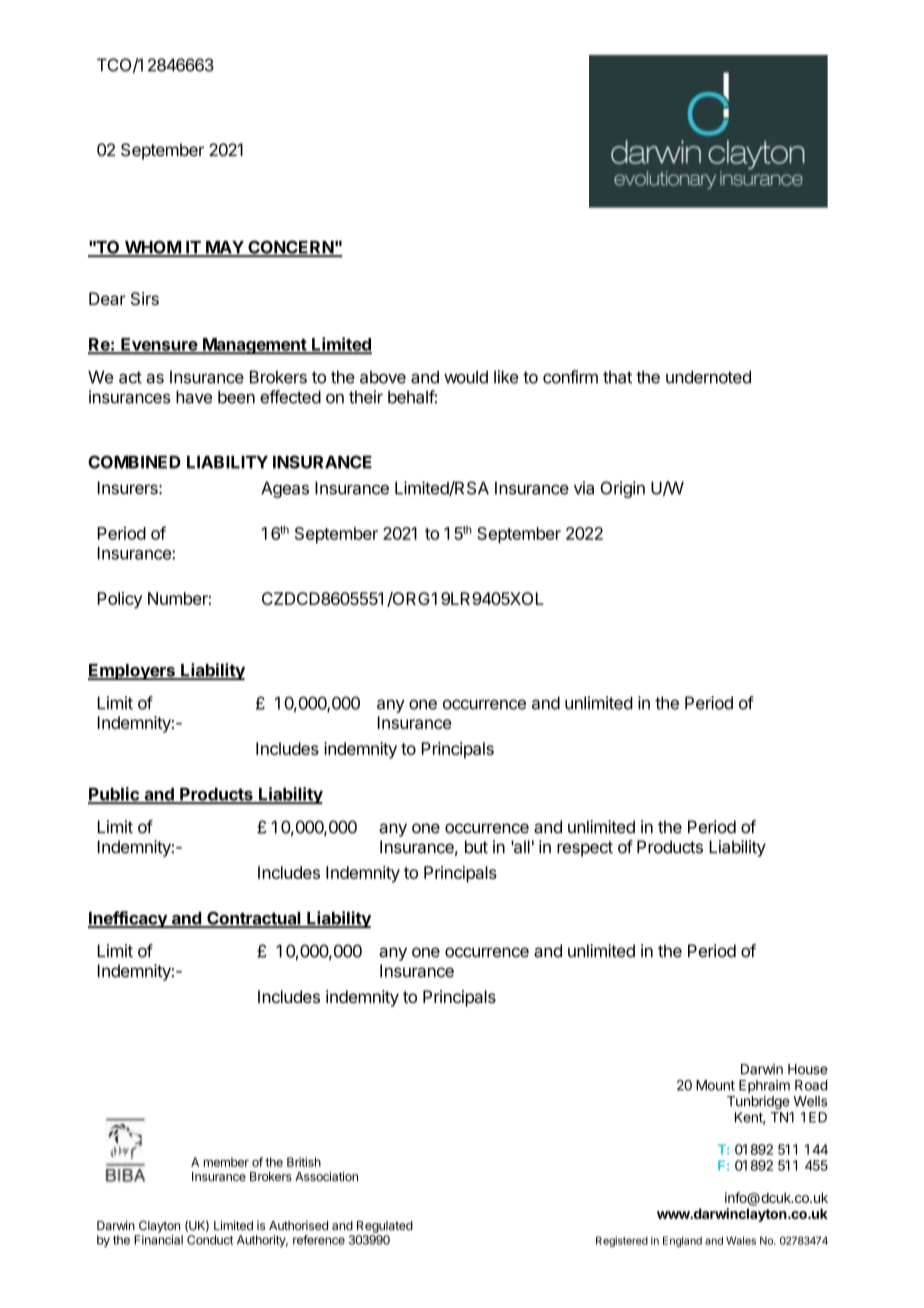 Image resolution: width=924 pixels, height=1308 pixels. I want to click on MAY, so click(224, 248).
